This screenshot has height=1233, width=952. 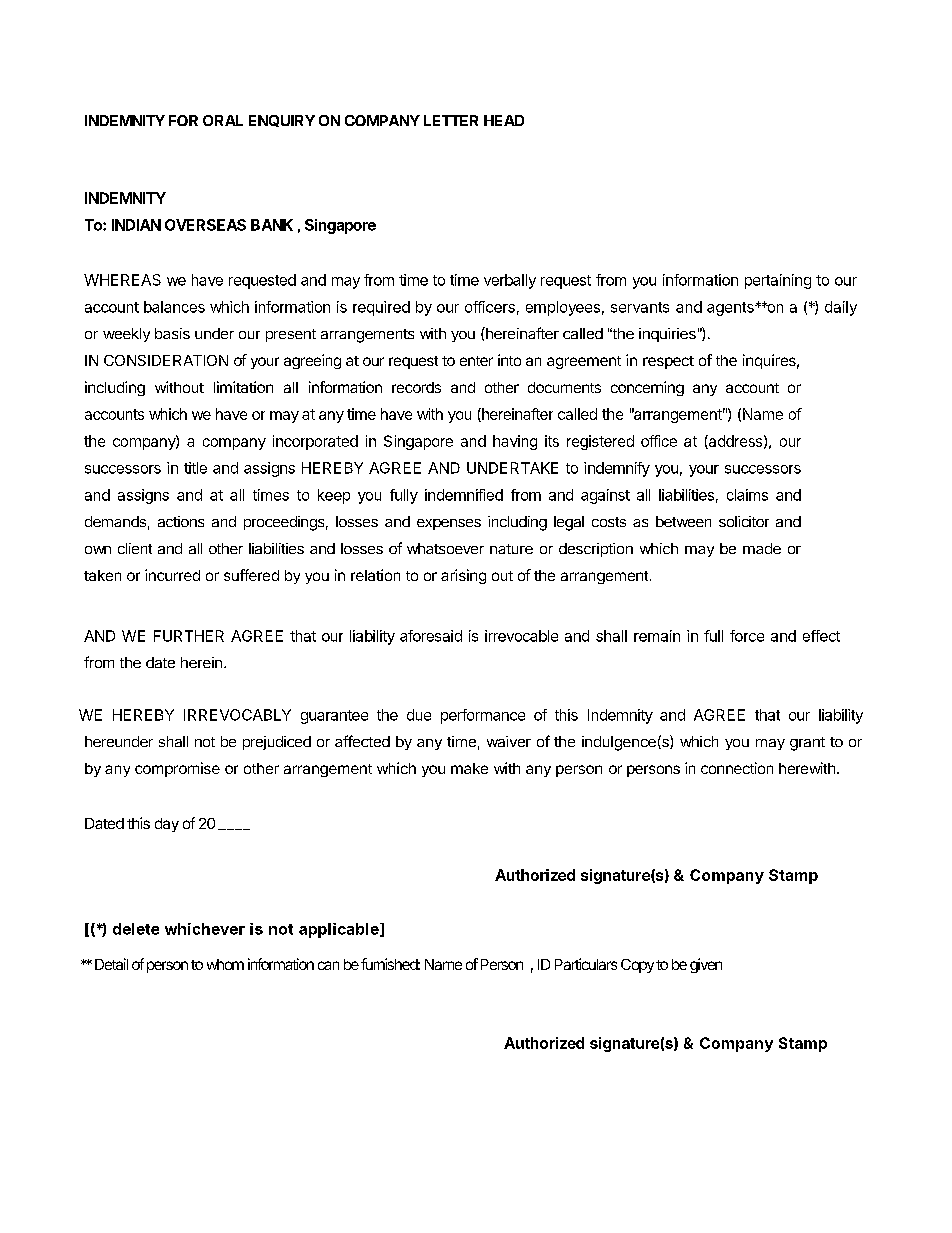 I want to click on ORAL, so click(x=223, y=120).
